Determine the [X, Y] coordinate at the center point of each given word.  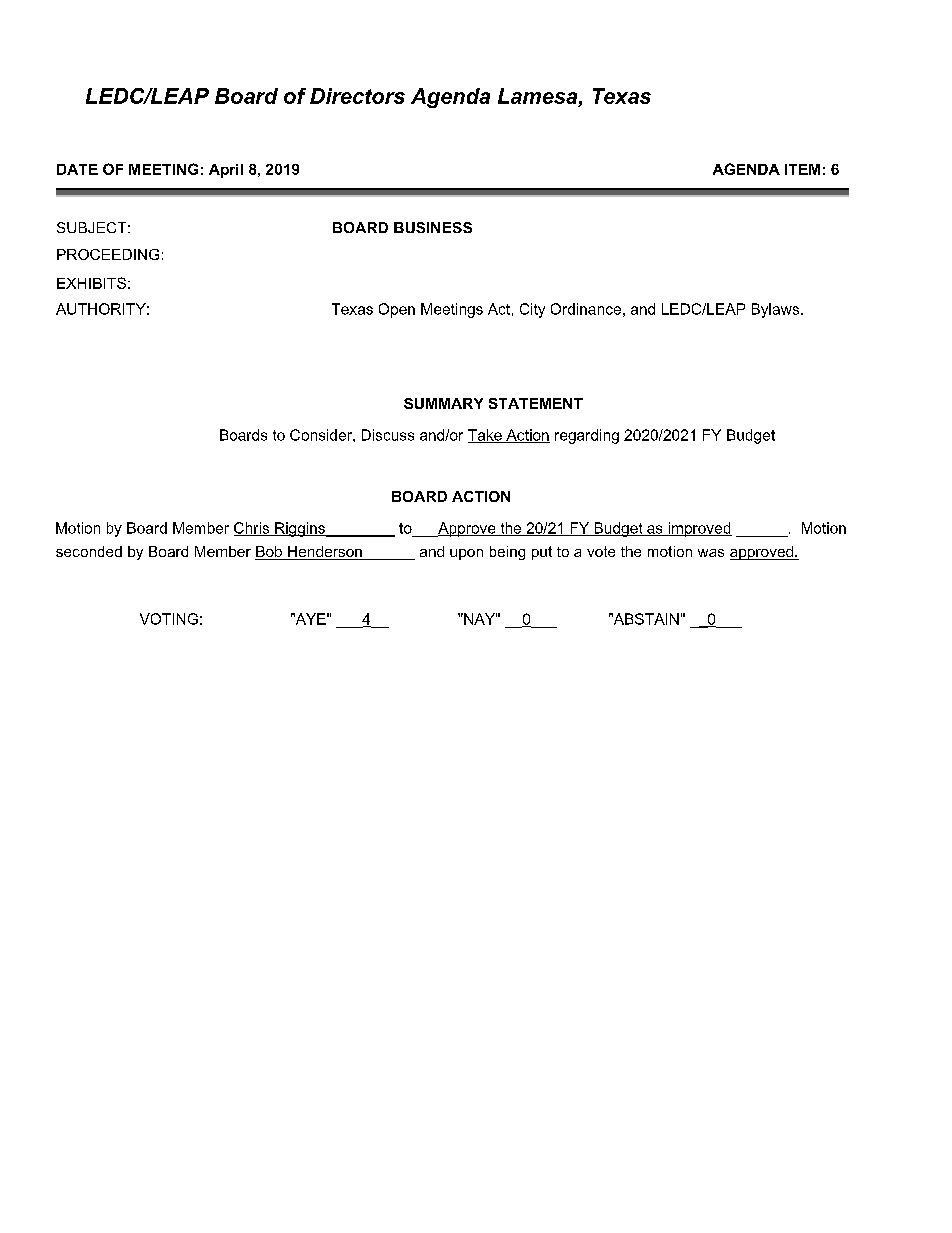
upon [466, 554]
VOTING [169, 619]
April [226, 171]
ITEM [802, 169]
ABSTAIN [645, 619]
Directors [357, 96]
